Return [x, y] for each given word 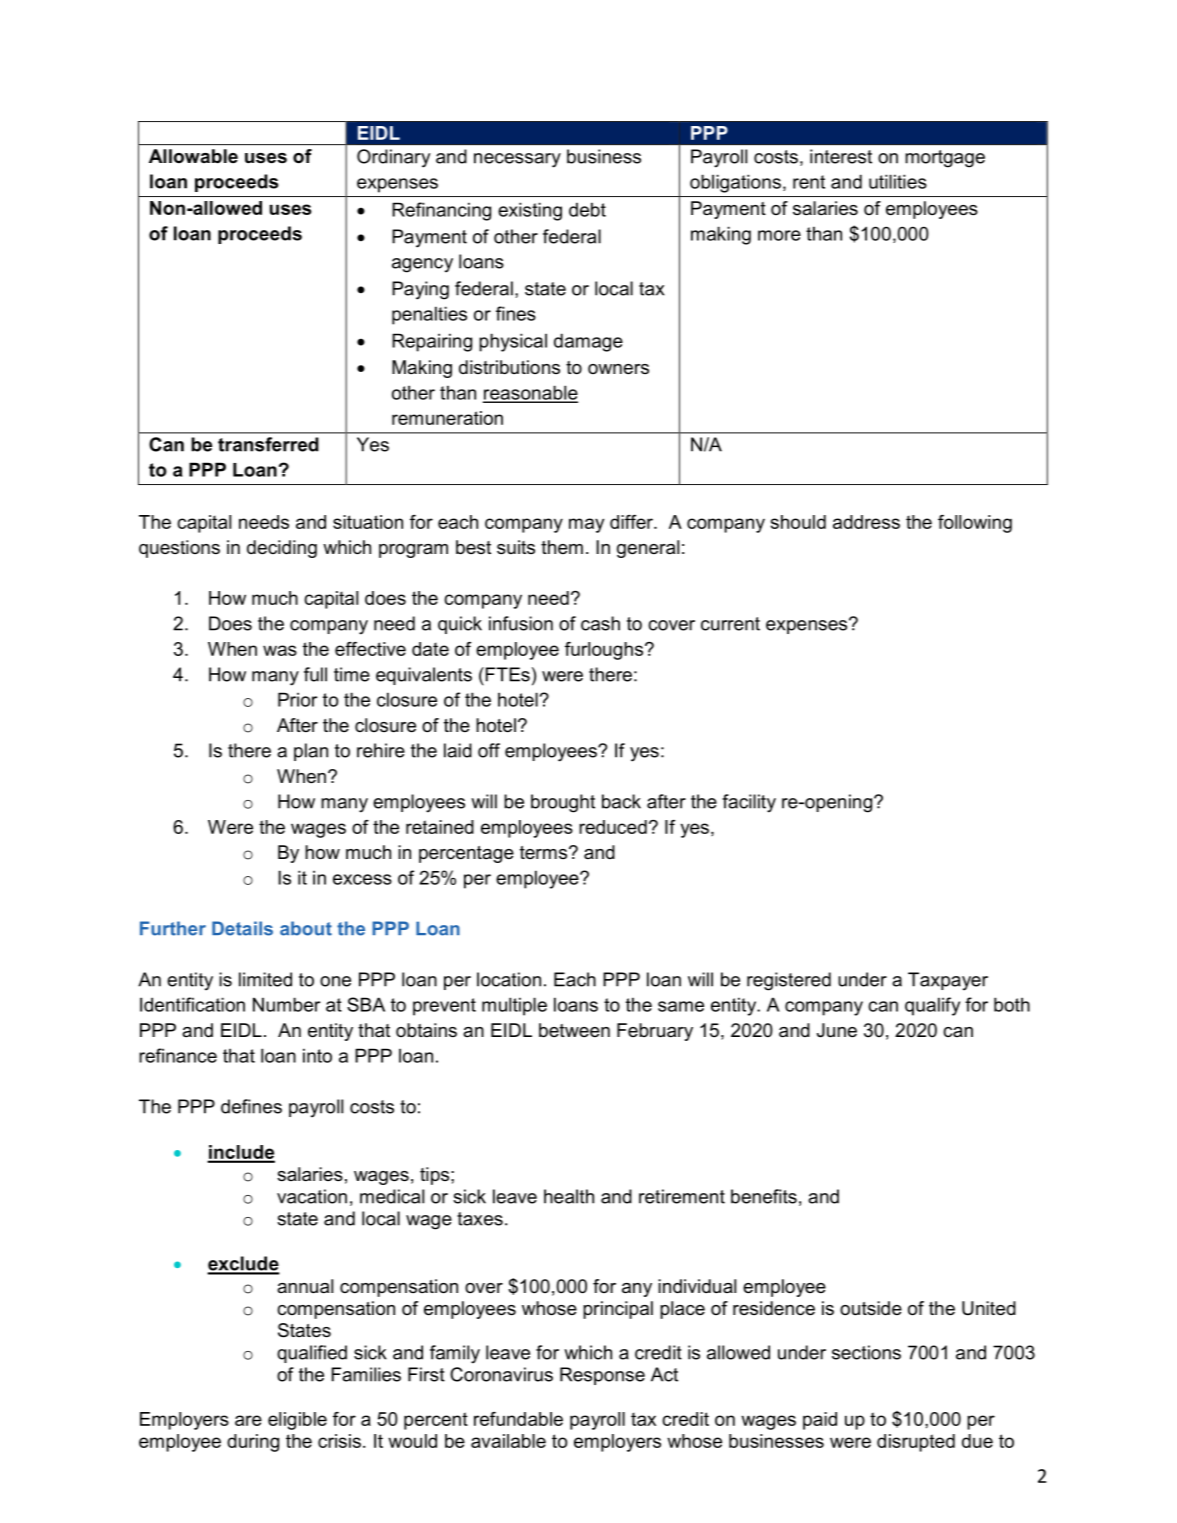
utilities [898, 181]
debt [587, 209]
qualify [932, 1006]
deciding [282, 549]
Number [286, 1004]
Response [602, 1376]
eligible [297, 1421]
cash [600, 623]
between [574, 1030]
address [866, 522]
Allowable [193, 156]
